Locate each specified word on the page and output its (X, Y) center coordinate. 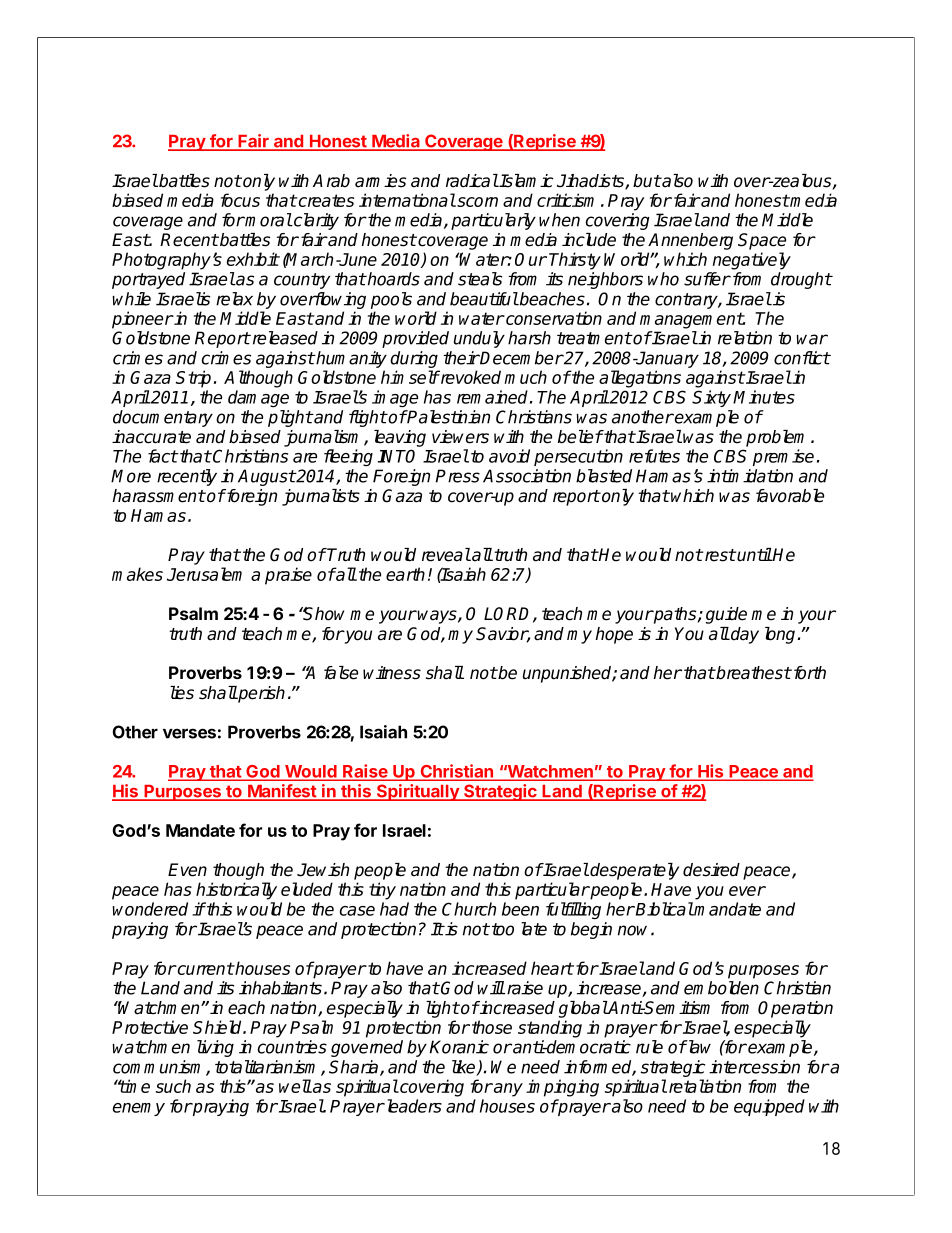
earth (405, 574)
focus (240, 200)
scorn (476, 202)
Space (762, 241)
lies (182, 693)
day (744, 635)
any (507, 1090)
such (173, 1086)
